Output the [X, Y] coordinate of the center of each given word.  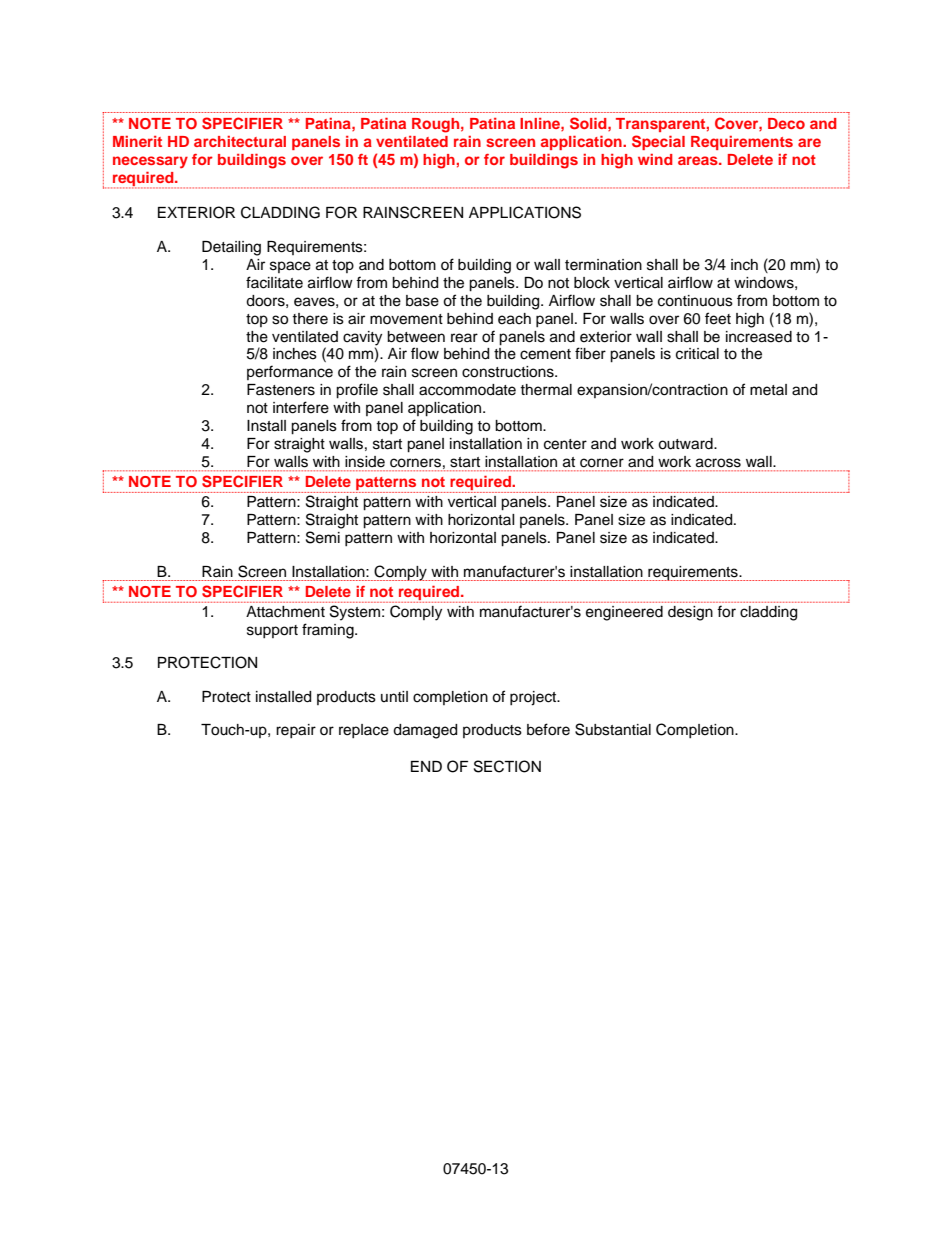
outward [686, 444]
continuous [695, 301]
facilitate [274, 282]
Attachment [285, 612]
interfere [301, 407]
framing [329, 631]
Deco [786, 123]
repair [296, 731]
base [422, 301]
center [565, 444]
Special [658, 142]
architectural [240, 141]
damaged [425, 731]
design [690, 613]
